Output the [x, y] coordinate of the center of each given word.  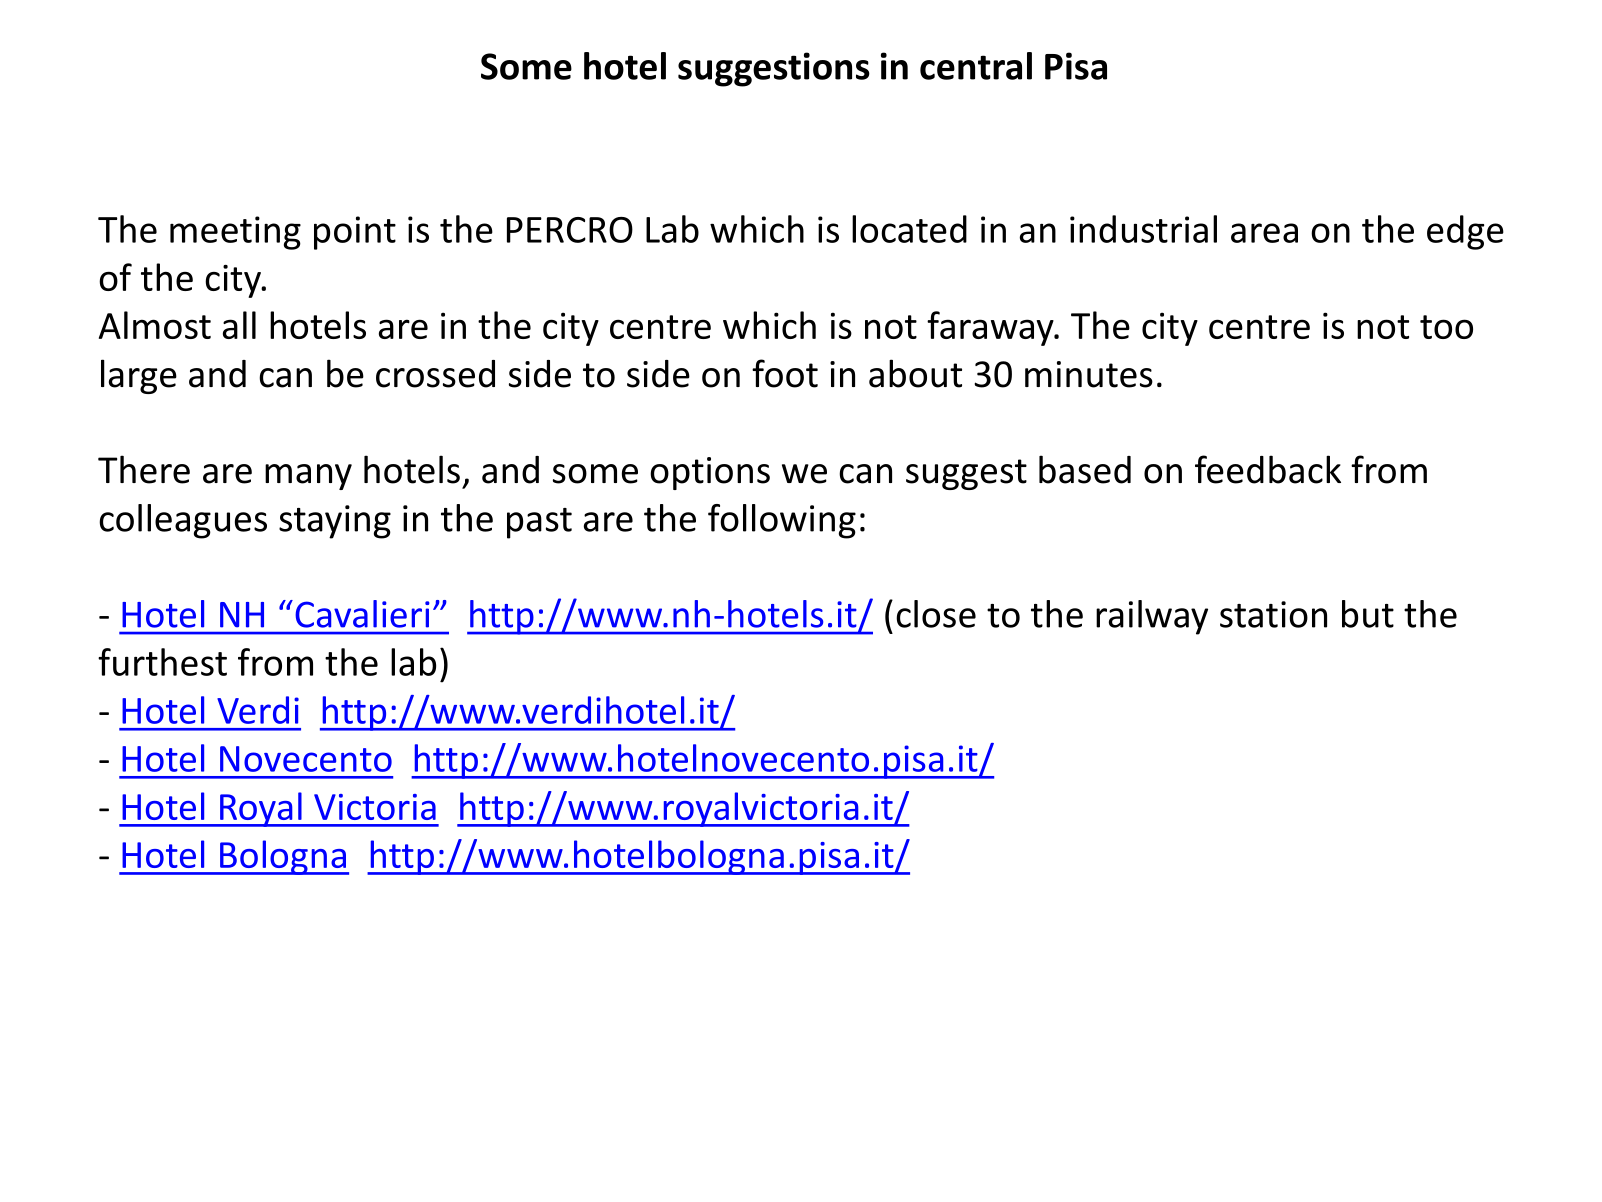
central [976, 66]
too [1446, 327]
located [909, 229]
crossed [435, 374]
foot [785, 373]
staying [335, 522]
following [782, 521]
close [936, 614]
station [1273, 614]
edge [1465, 232]
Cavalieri [362, 614]
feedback [1268, 469]
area [1264, 233]
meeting [235, 233]
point [355, 233]
